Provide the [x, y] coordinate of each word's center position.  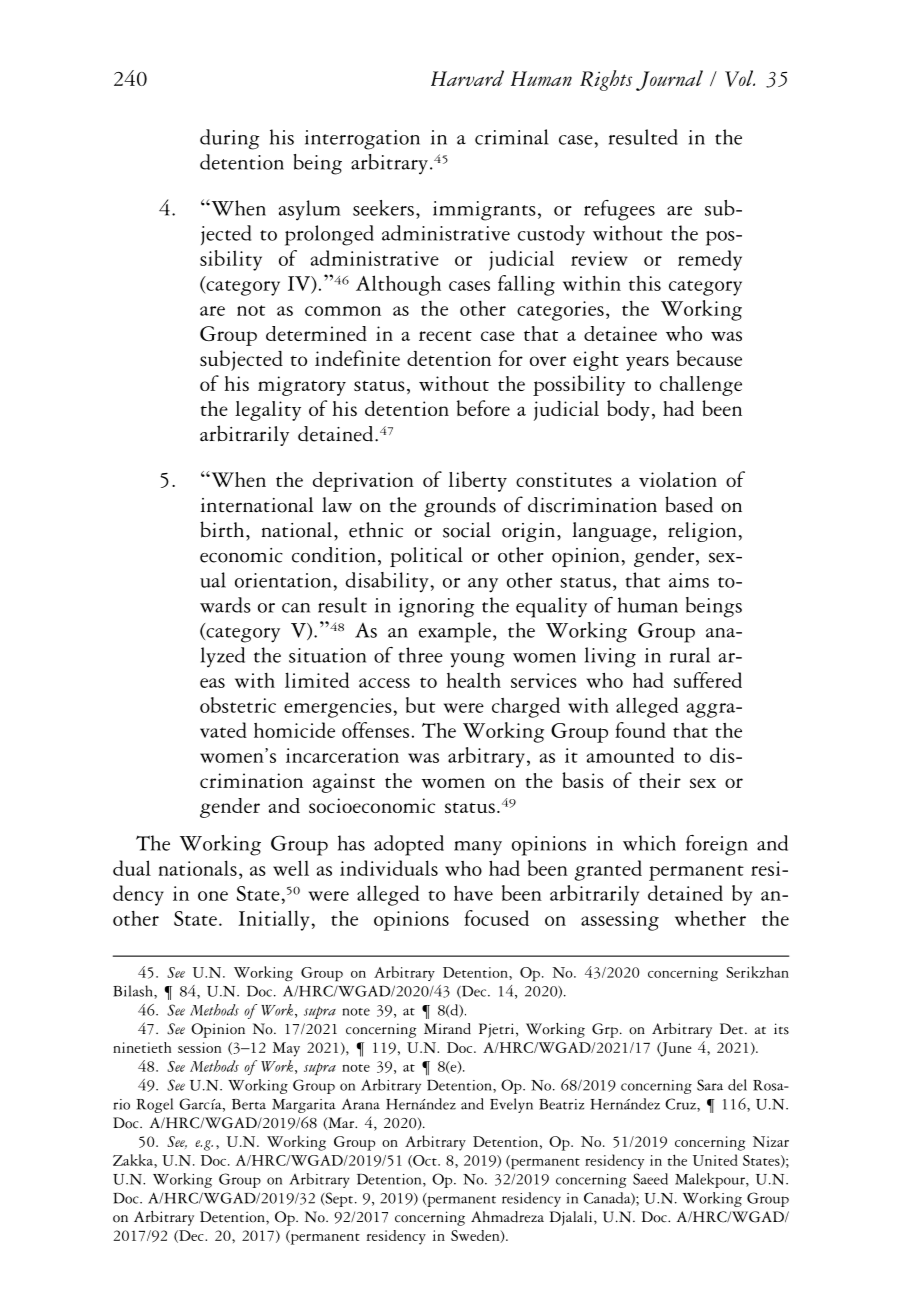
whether [710, 918]
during [229, 139]
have [473, 893]
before [483, 408]
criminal [512, 137]
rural [690, 655]
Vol [740, 78]
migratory [302, 386]
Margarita [304, 1106]
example [455, 632]
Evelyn [511, 1105]
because [709, 358]
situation [327, 655]
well [291, 868]
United [715, 1160]
